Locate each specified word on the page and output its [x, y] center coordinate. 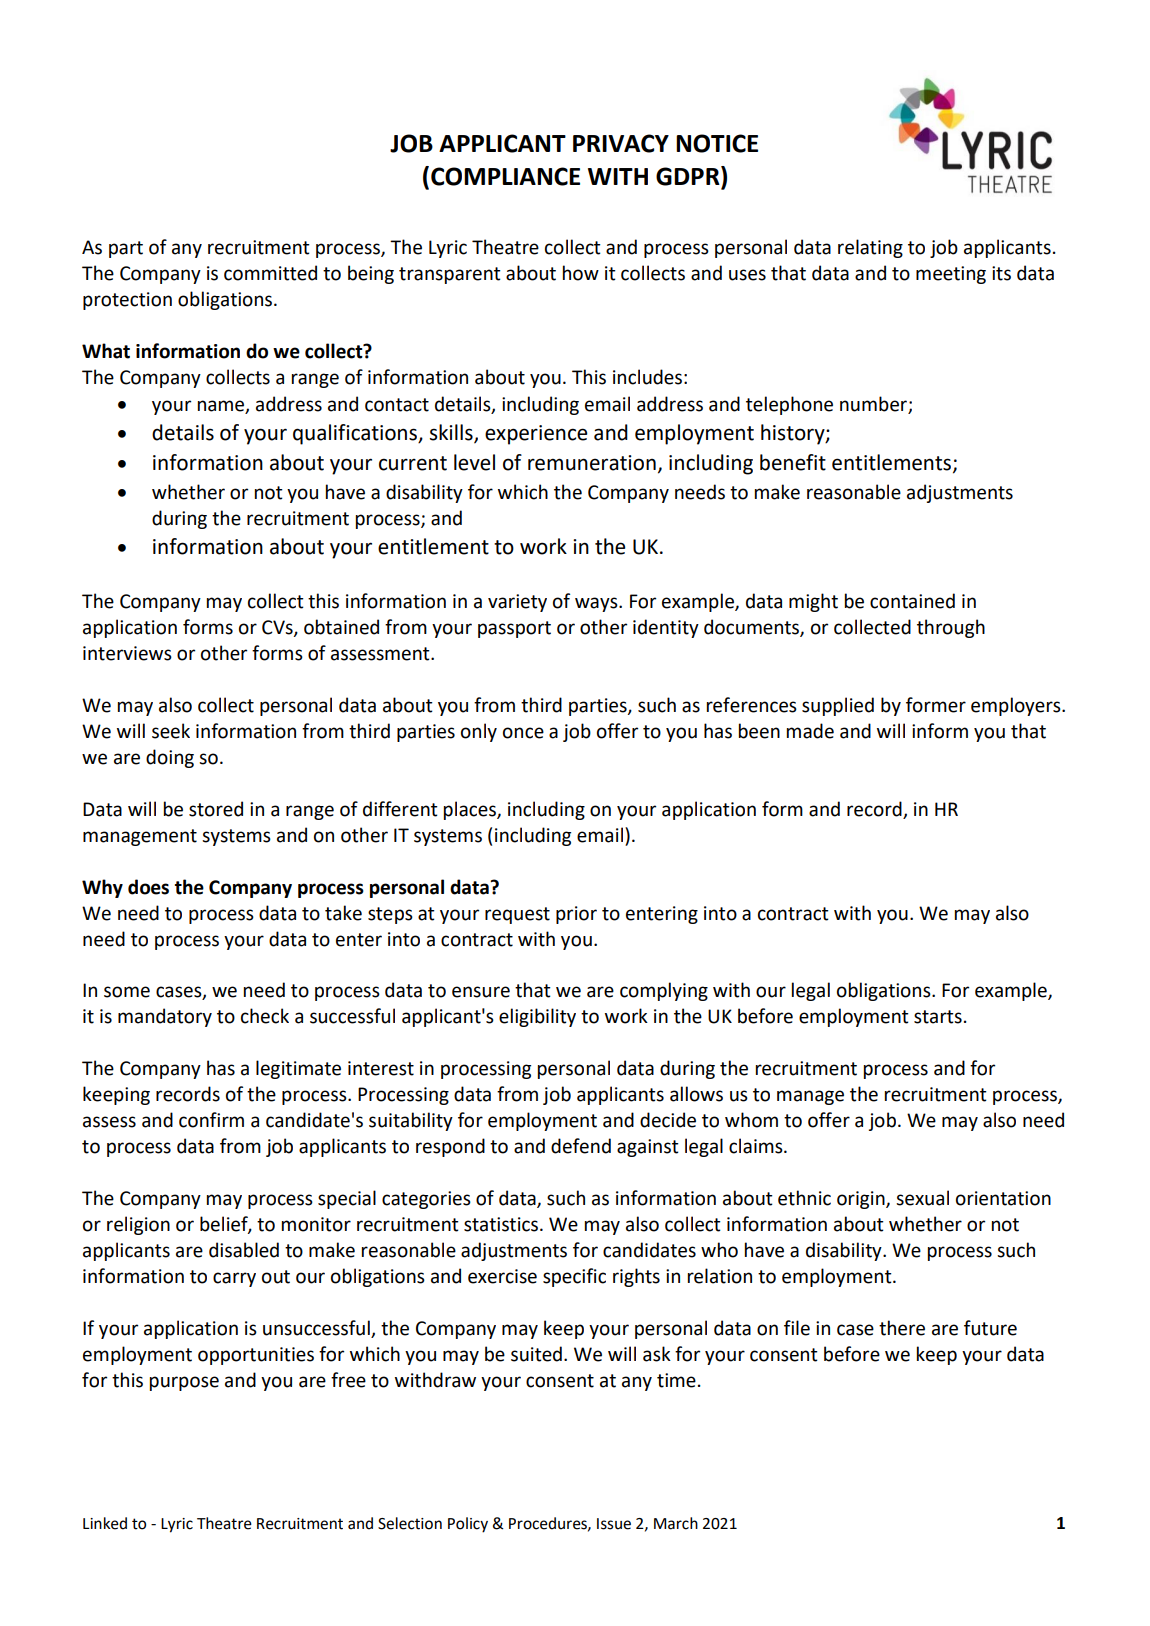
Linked [105, 1523]
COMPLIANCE [505, 176]
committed [270, 273]
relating [870, 248]
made [810, 731]
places [471, 810]
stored [216, 809]
